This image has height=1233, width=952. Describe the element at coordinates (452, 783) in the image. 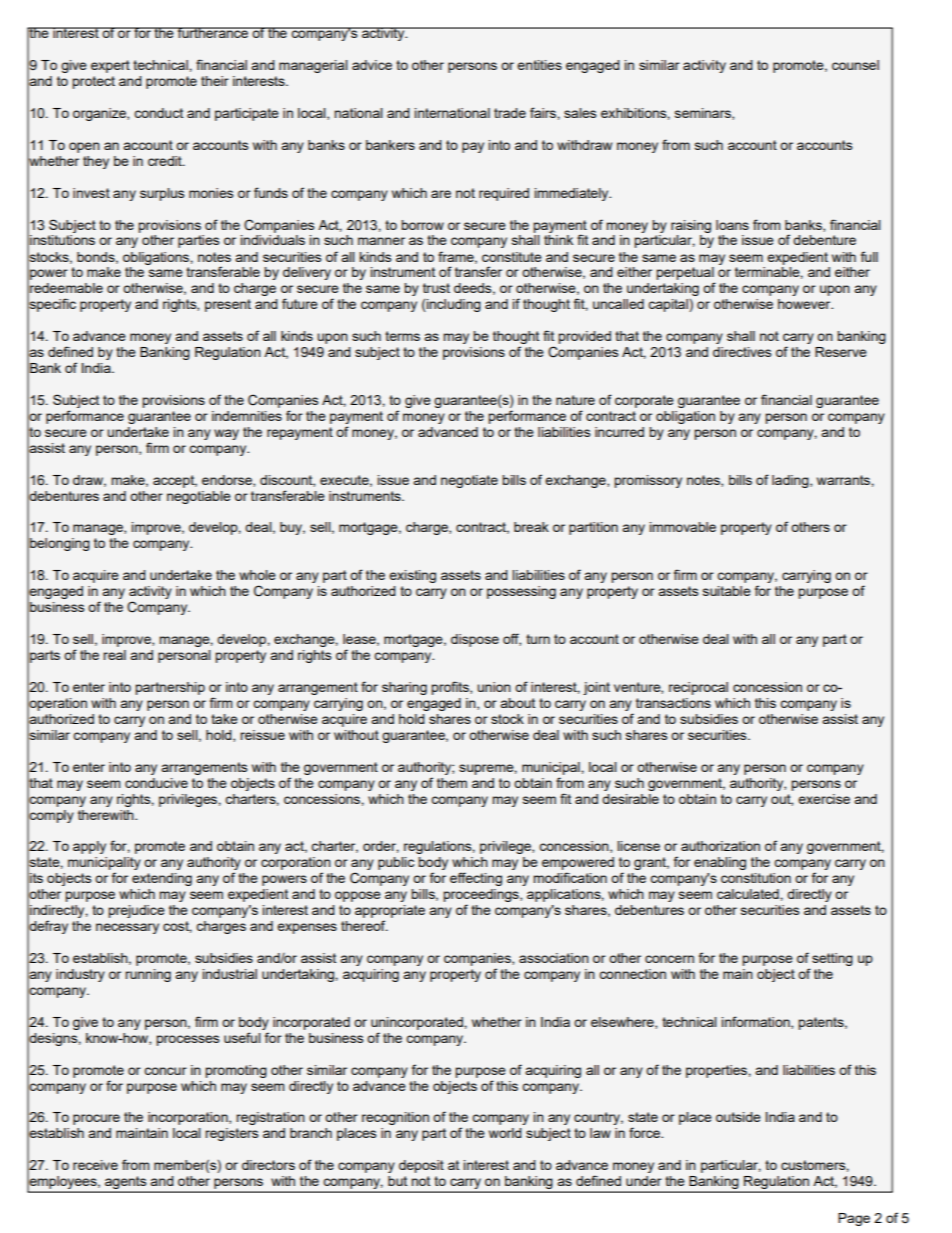

I see `them` at that location.
